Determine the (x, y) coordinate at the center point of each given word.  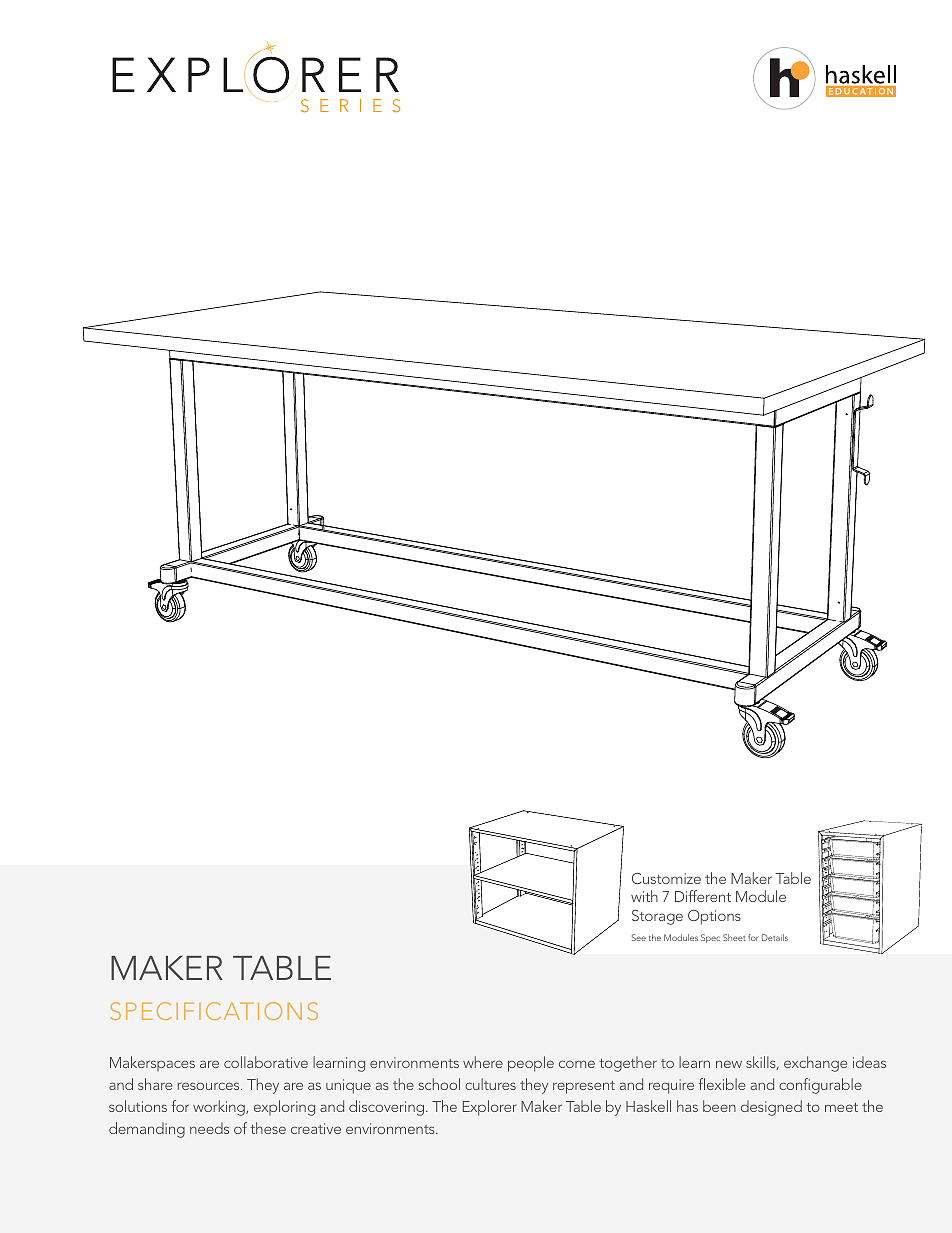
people (531, 1064)
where (483, 1062)
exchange (815, 1064)
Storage (657, 917)
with (644, 896)
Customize (666, 878)
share (155, 1084)
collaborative (266, 1062)
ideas (869, 1062)
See (639, 937)
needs (209, 1128)
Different (703, 896)
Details (775, 937)
